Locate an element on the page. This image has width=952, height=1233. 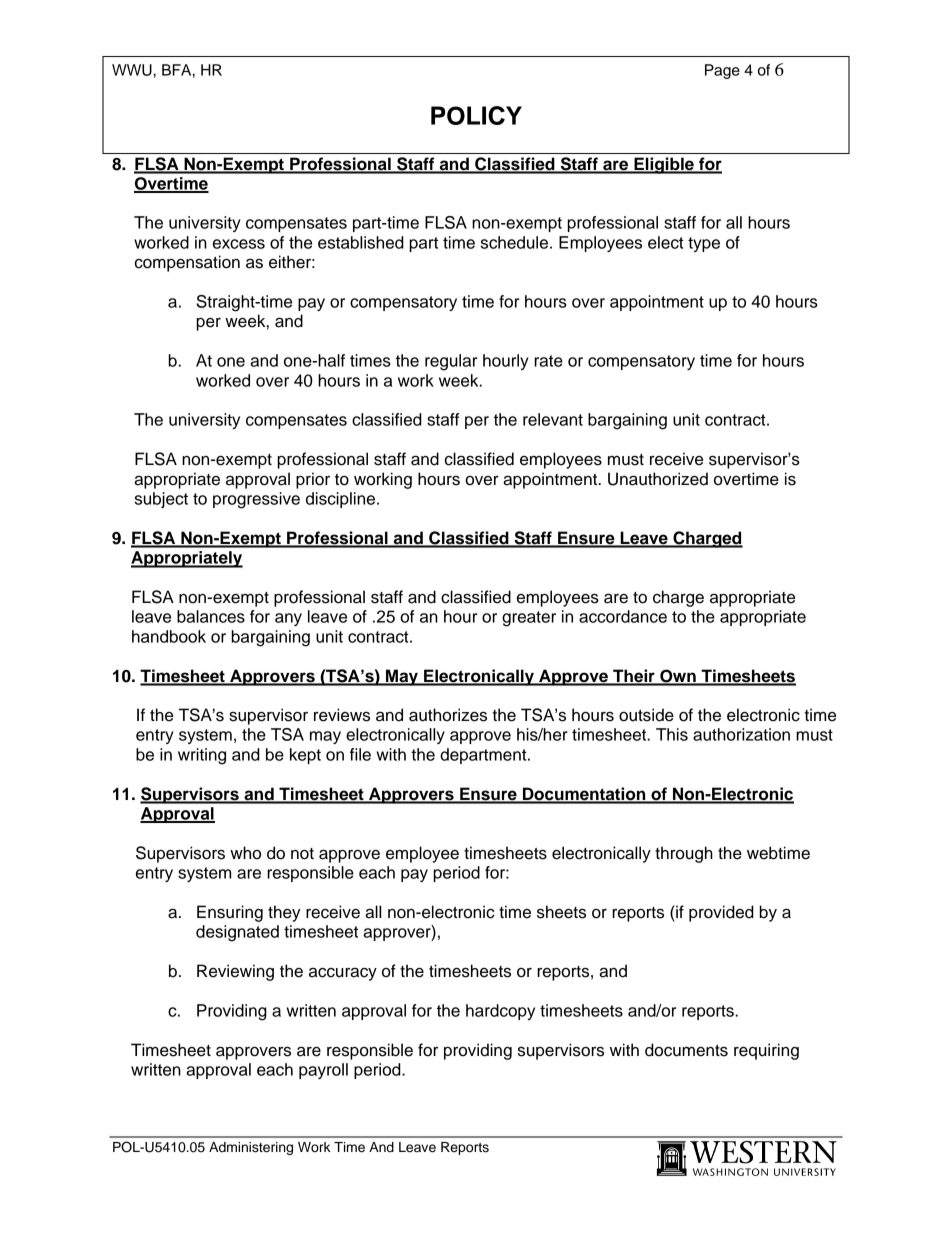
Unauthorized is located at coordinates (658, 479).
